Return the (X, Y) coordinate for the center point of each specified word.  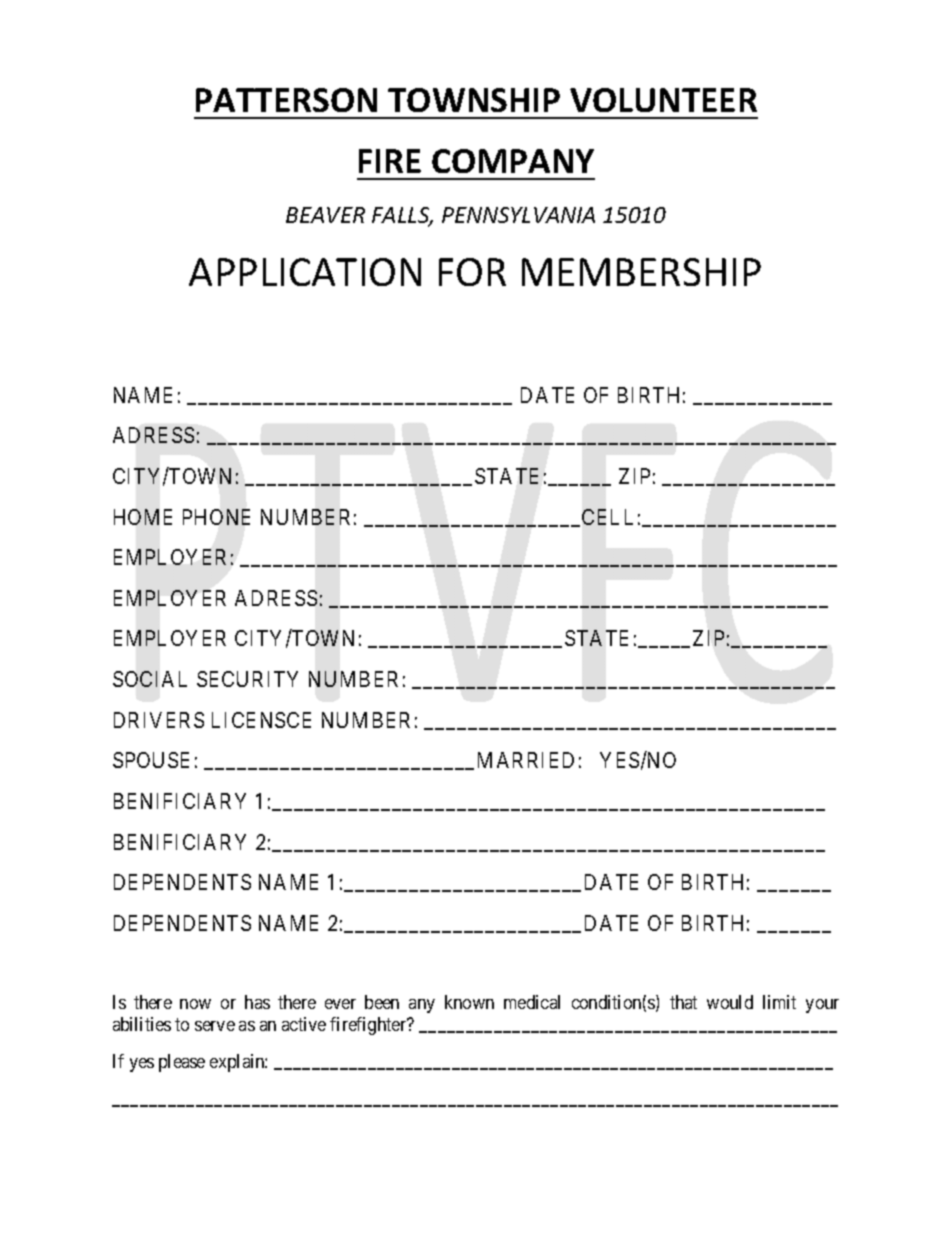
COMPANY (513, 161)
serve (215, 1026)
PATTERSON (286, 100)
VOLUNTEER (663, 100)
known (469, 1002)
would (730, 1002)
